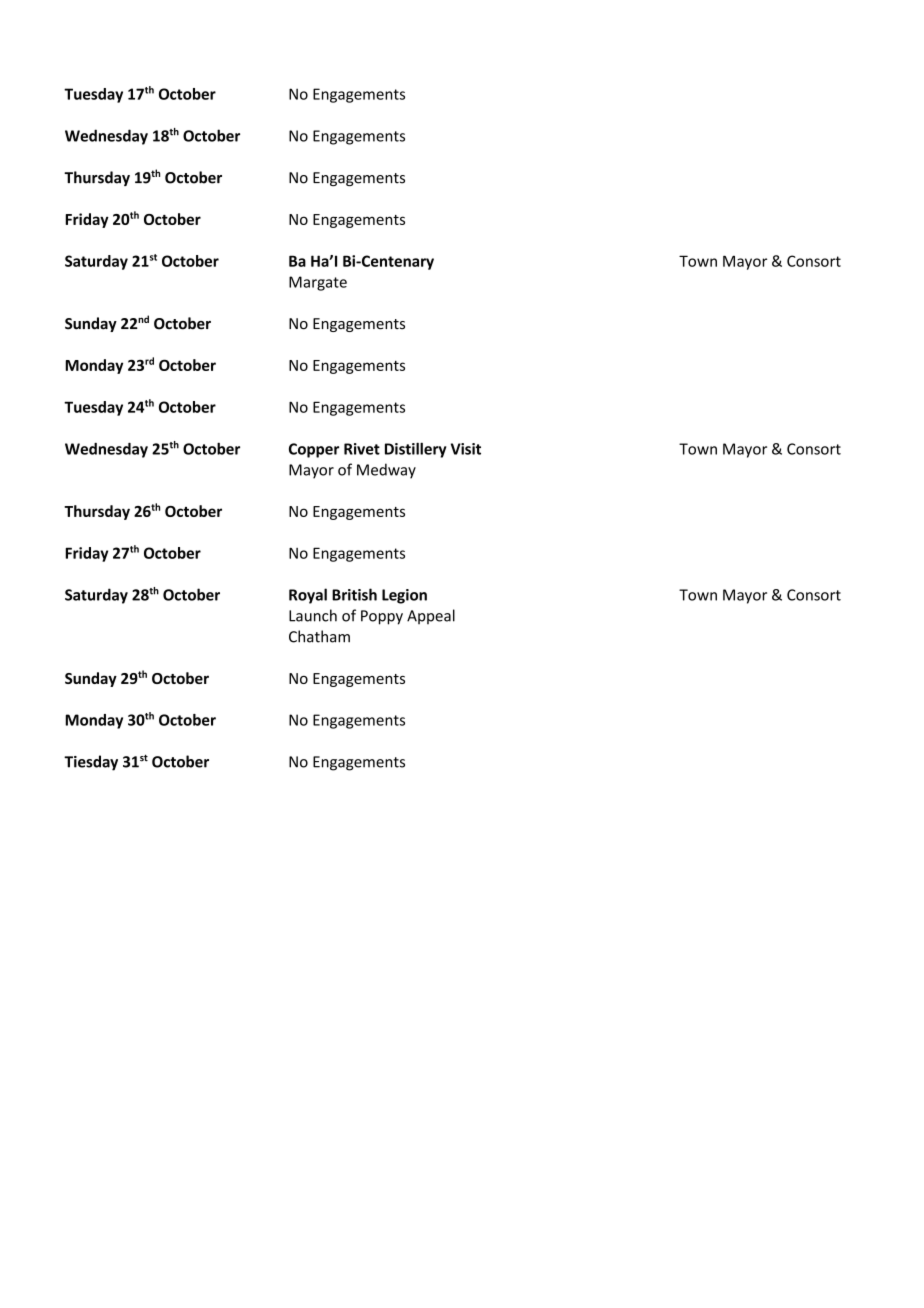 The image size is (924, 1308). What do you see at coordinates (382, 617) in the screenshot?
I see `Poppy` at bounding box center [382, 617].
